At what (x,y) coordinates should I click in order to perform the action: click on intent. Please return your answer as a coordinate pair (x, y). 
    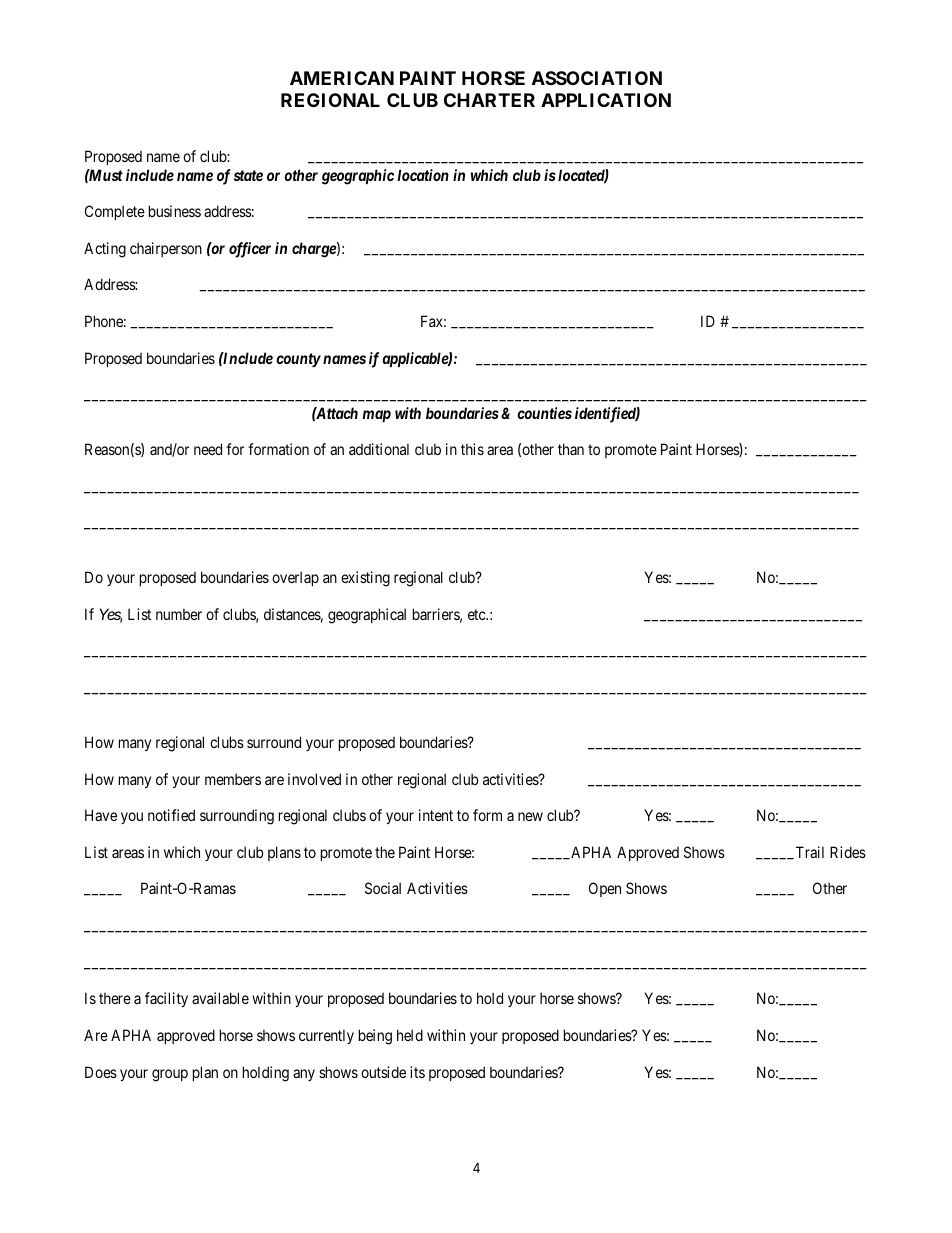
    Looking at the image, I should click on (436, 815).
